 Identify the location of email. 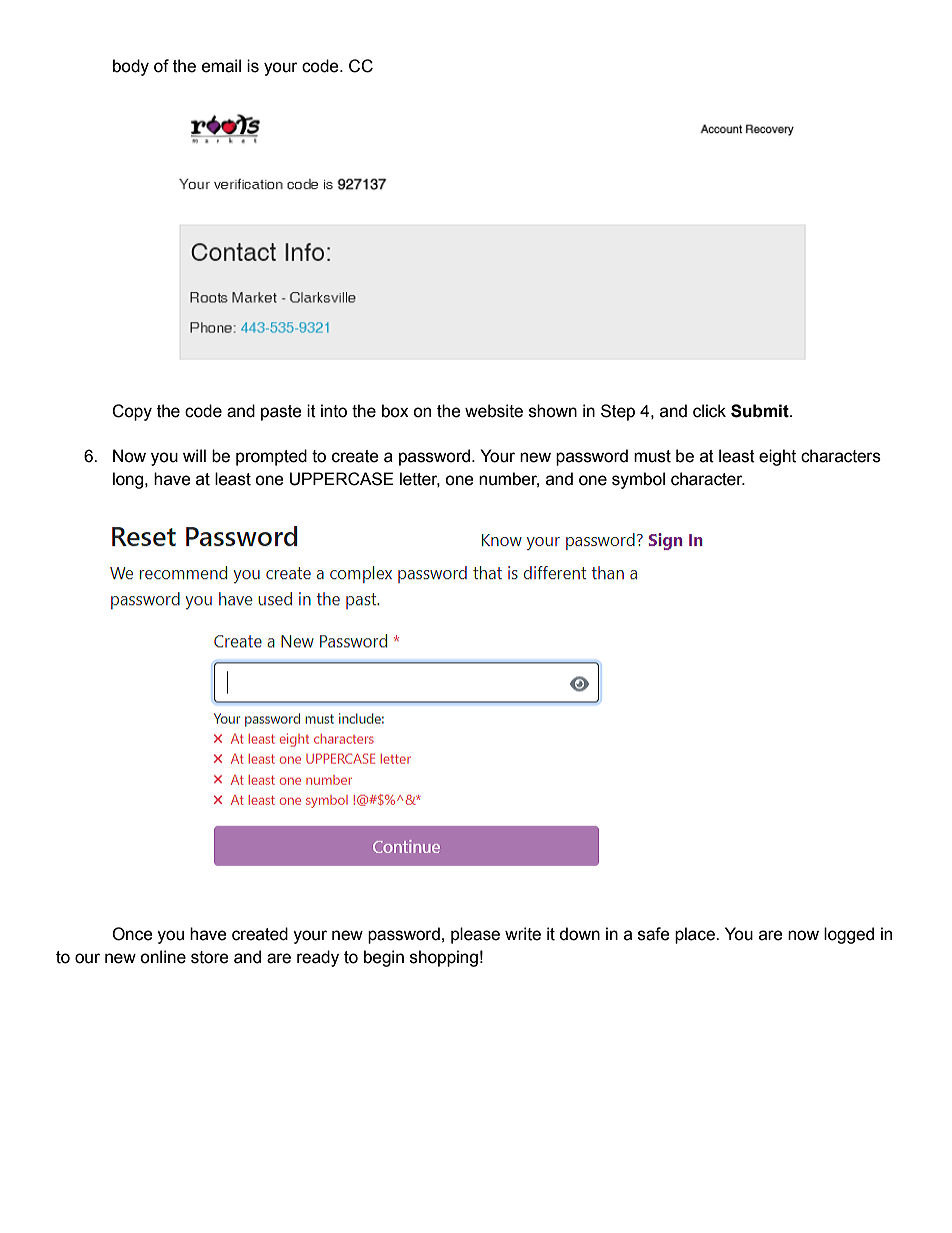
(221, 66).
